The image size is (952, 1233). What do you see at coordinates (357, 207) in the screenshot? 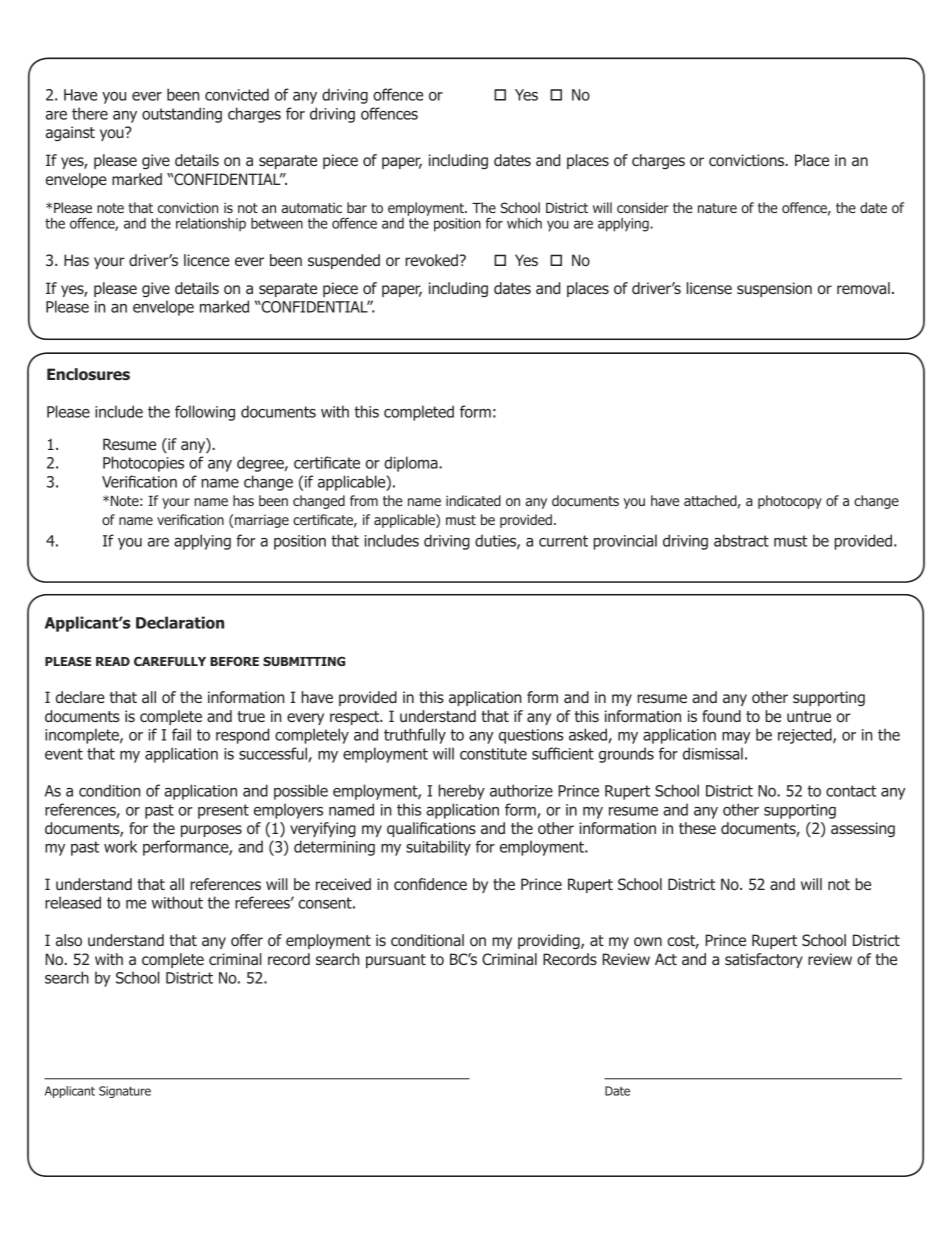
I see `bar` at bounding box center [357, 207].
